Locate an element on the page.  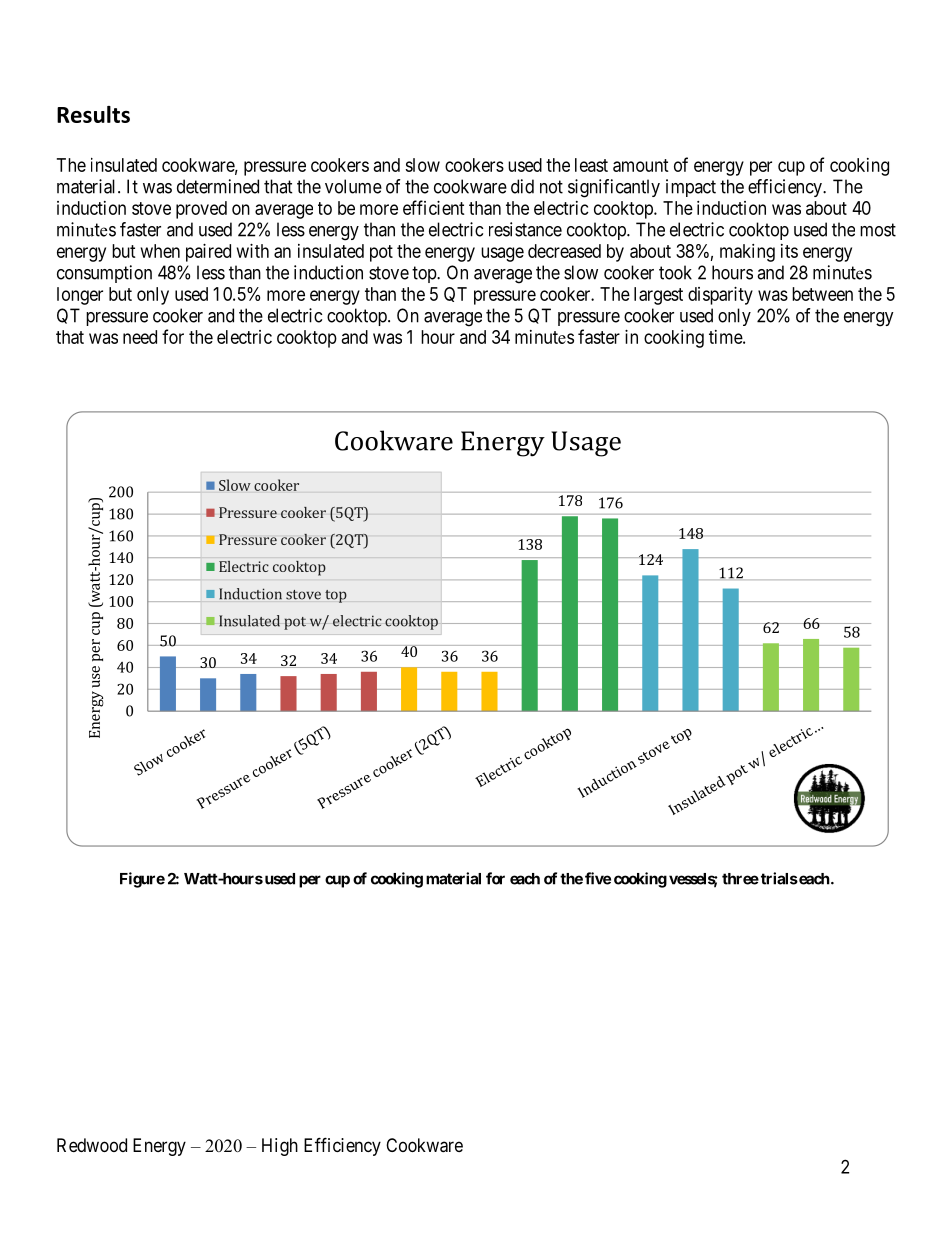
longer is located at coordinates (80, 296).
